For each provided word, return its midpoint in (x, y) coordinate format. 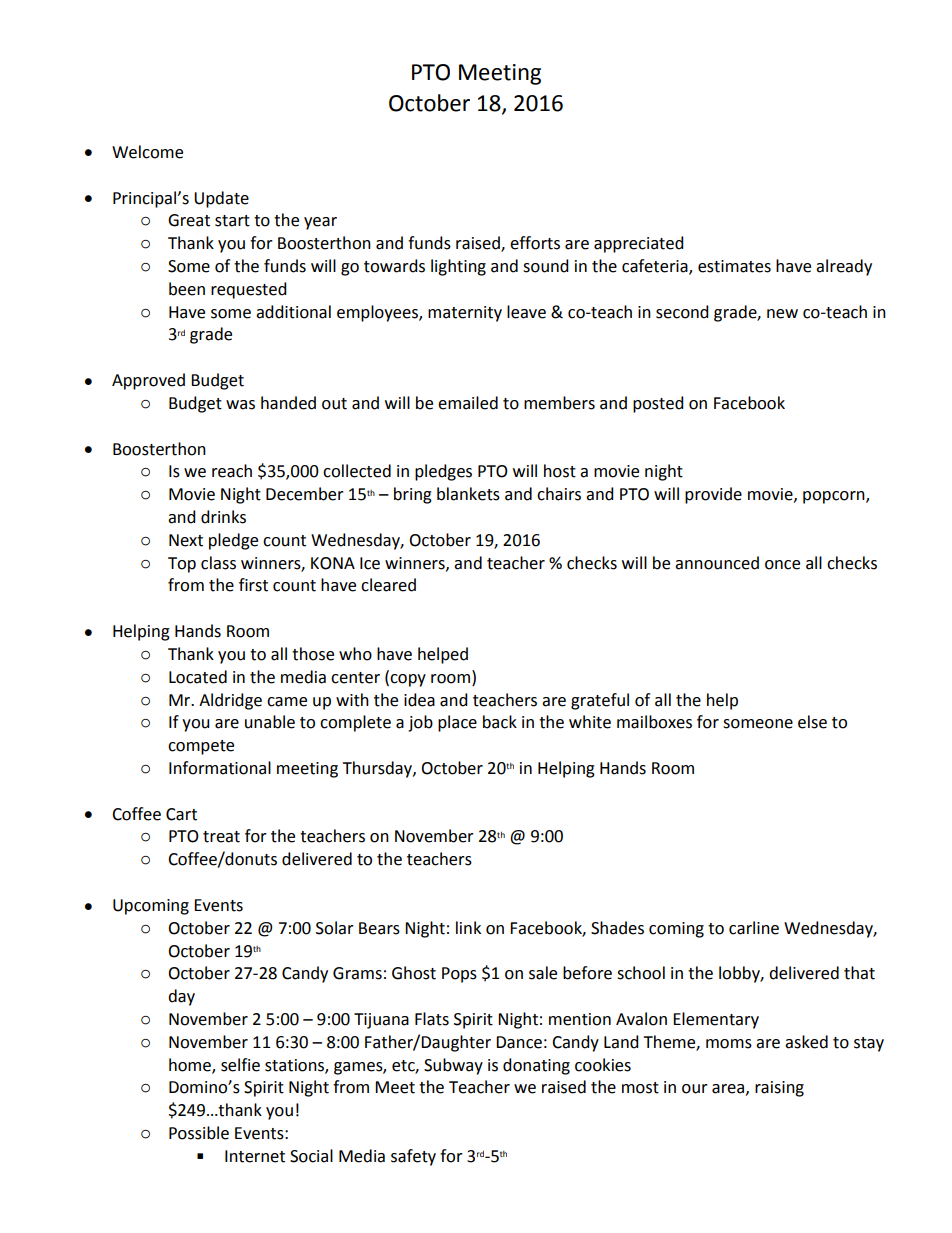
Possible (199, 1133)
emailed (468, 403)
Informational (220, 768)
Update (221, 199)
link (468, 927)
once (782, 565)
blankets (468, 494)
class (218, 563)
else (812, 722)
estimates (734, 266)
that (859, 973)
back (500, 722)
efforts (535, 243)
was (240, 405)
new (782, 314)
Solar (335, 928)
